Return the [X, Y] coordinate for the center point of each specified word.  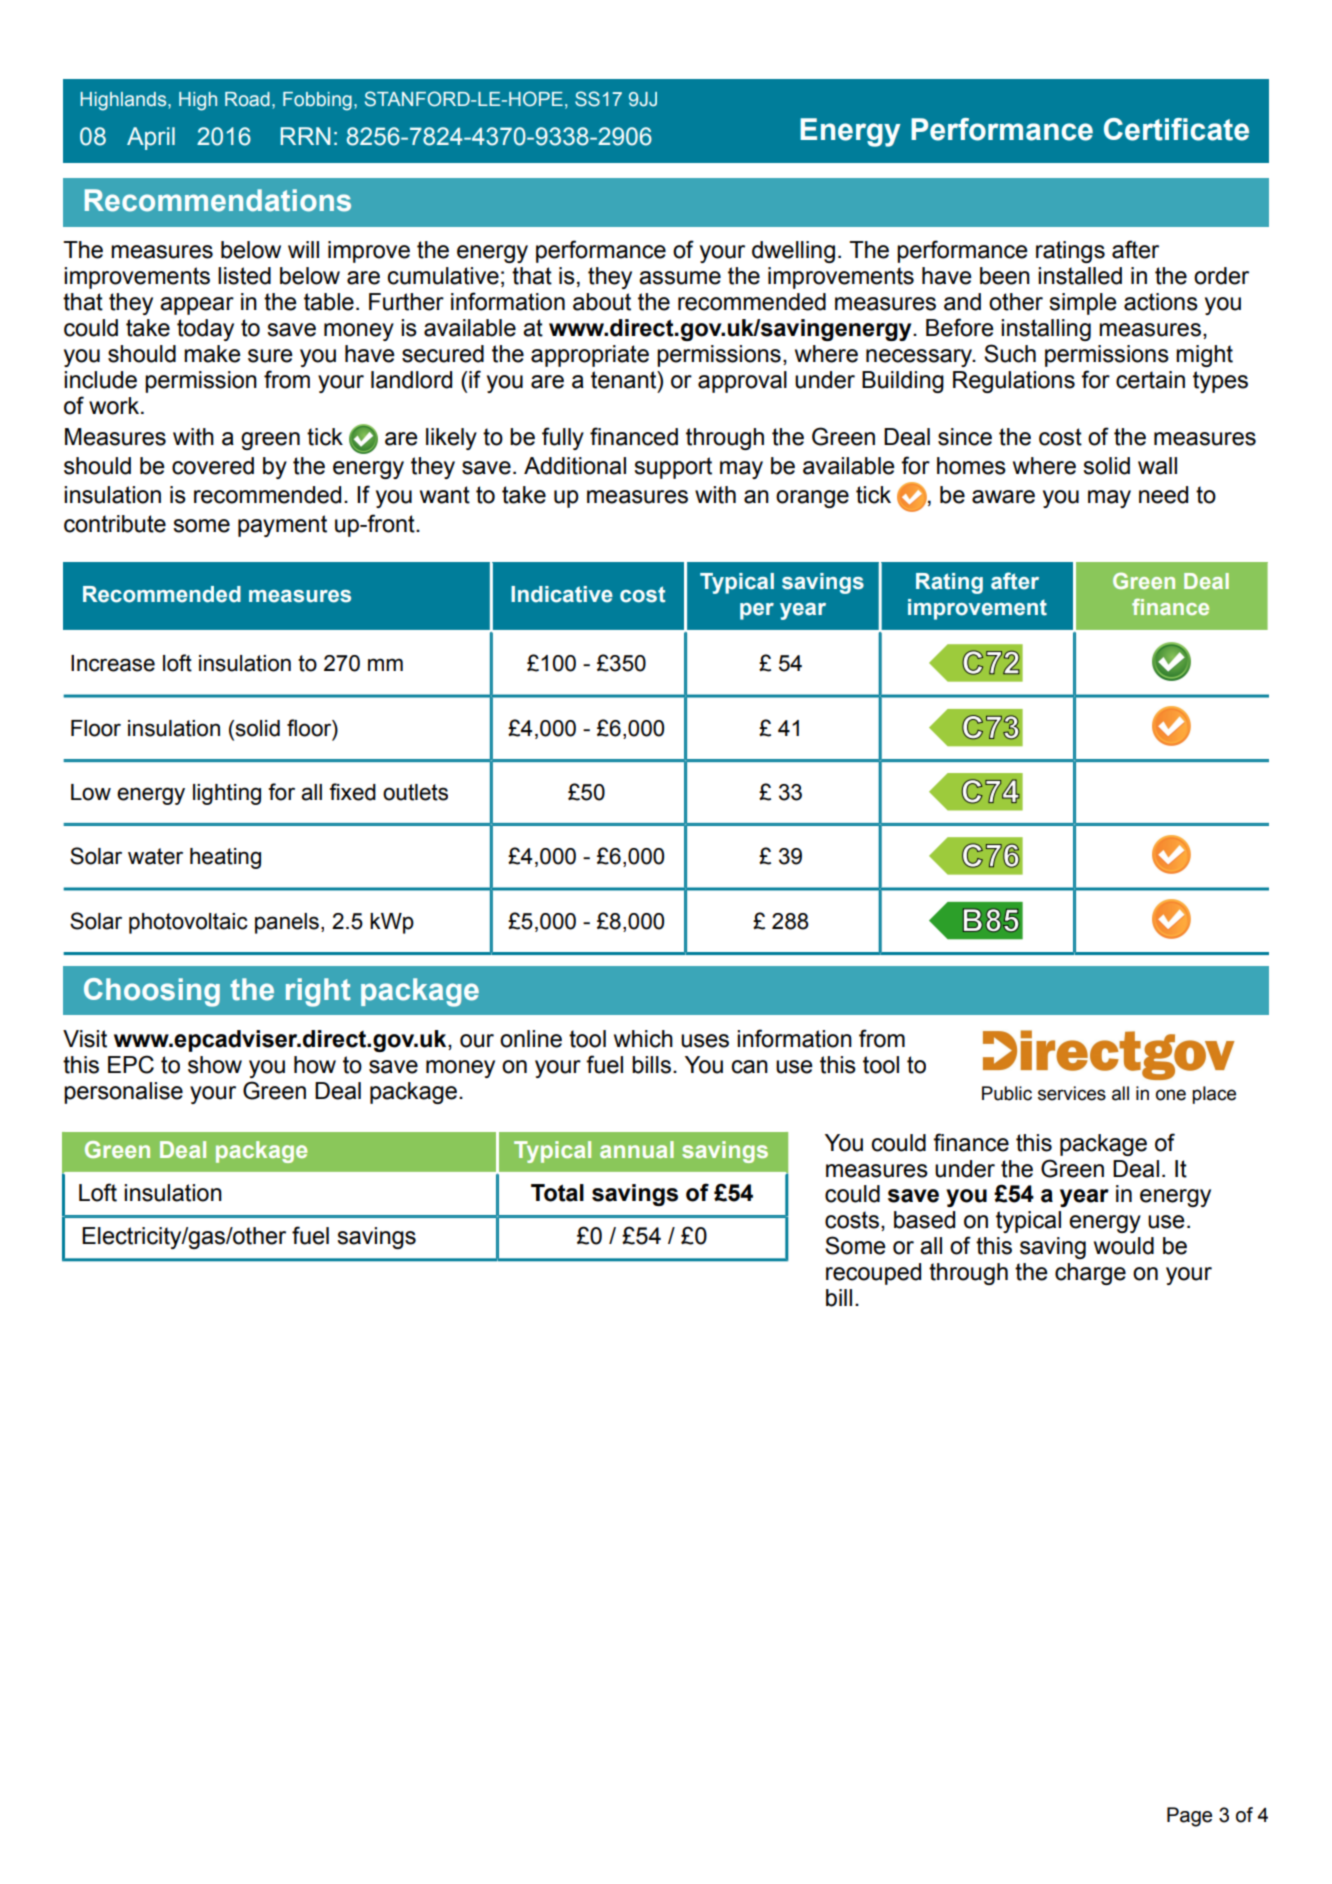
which [643, 1039]
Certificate [1176, 129]
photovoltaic [188, 923]
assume [680, 278]
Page [1189, 1817]
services [1072, 1093]
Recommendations [218, 200]
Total [557, 1193]
